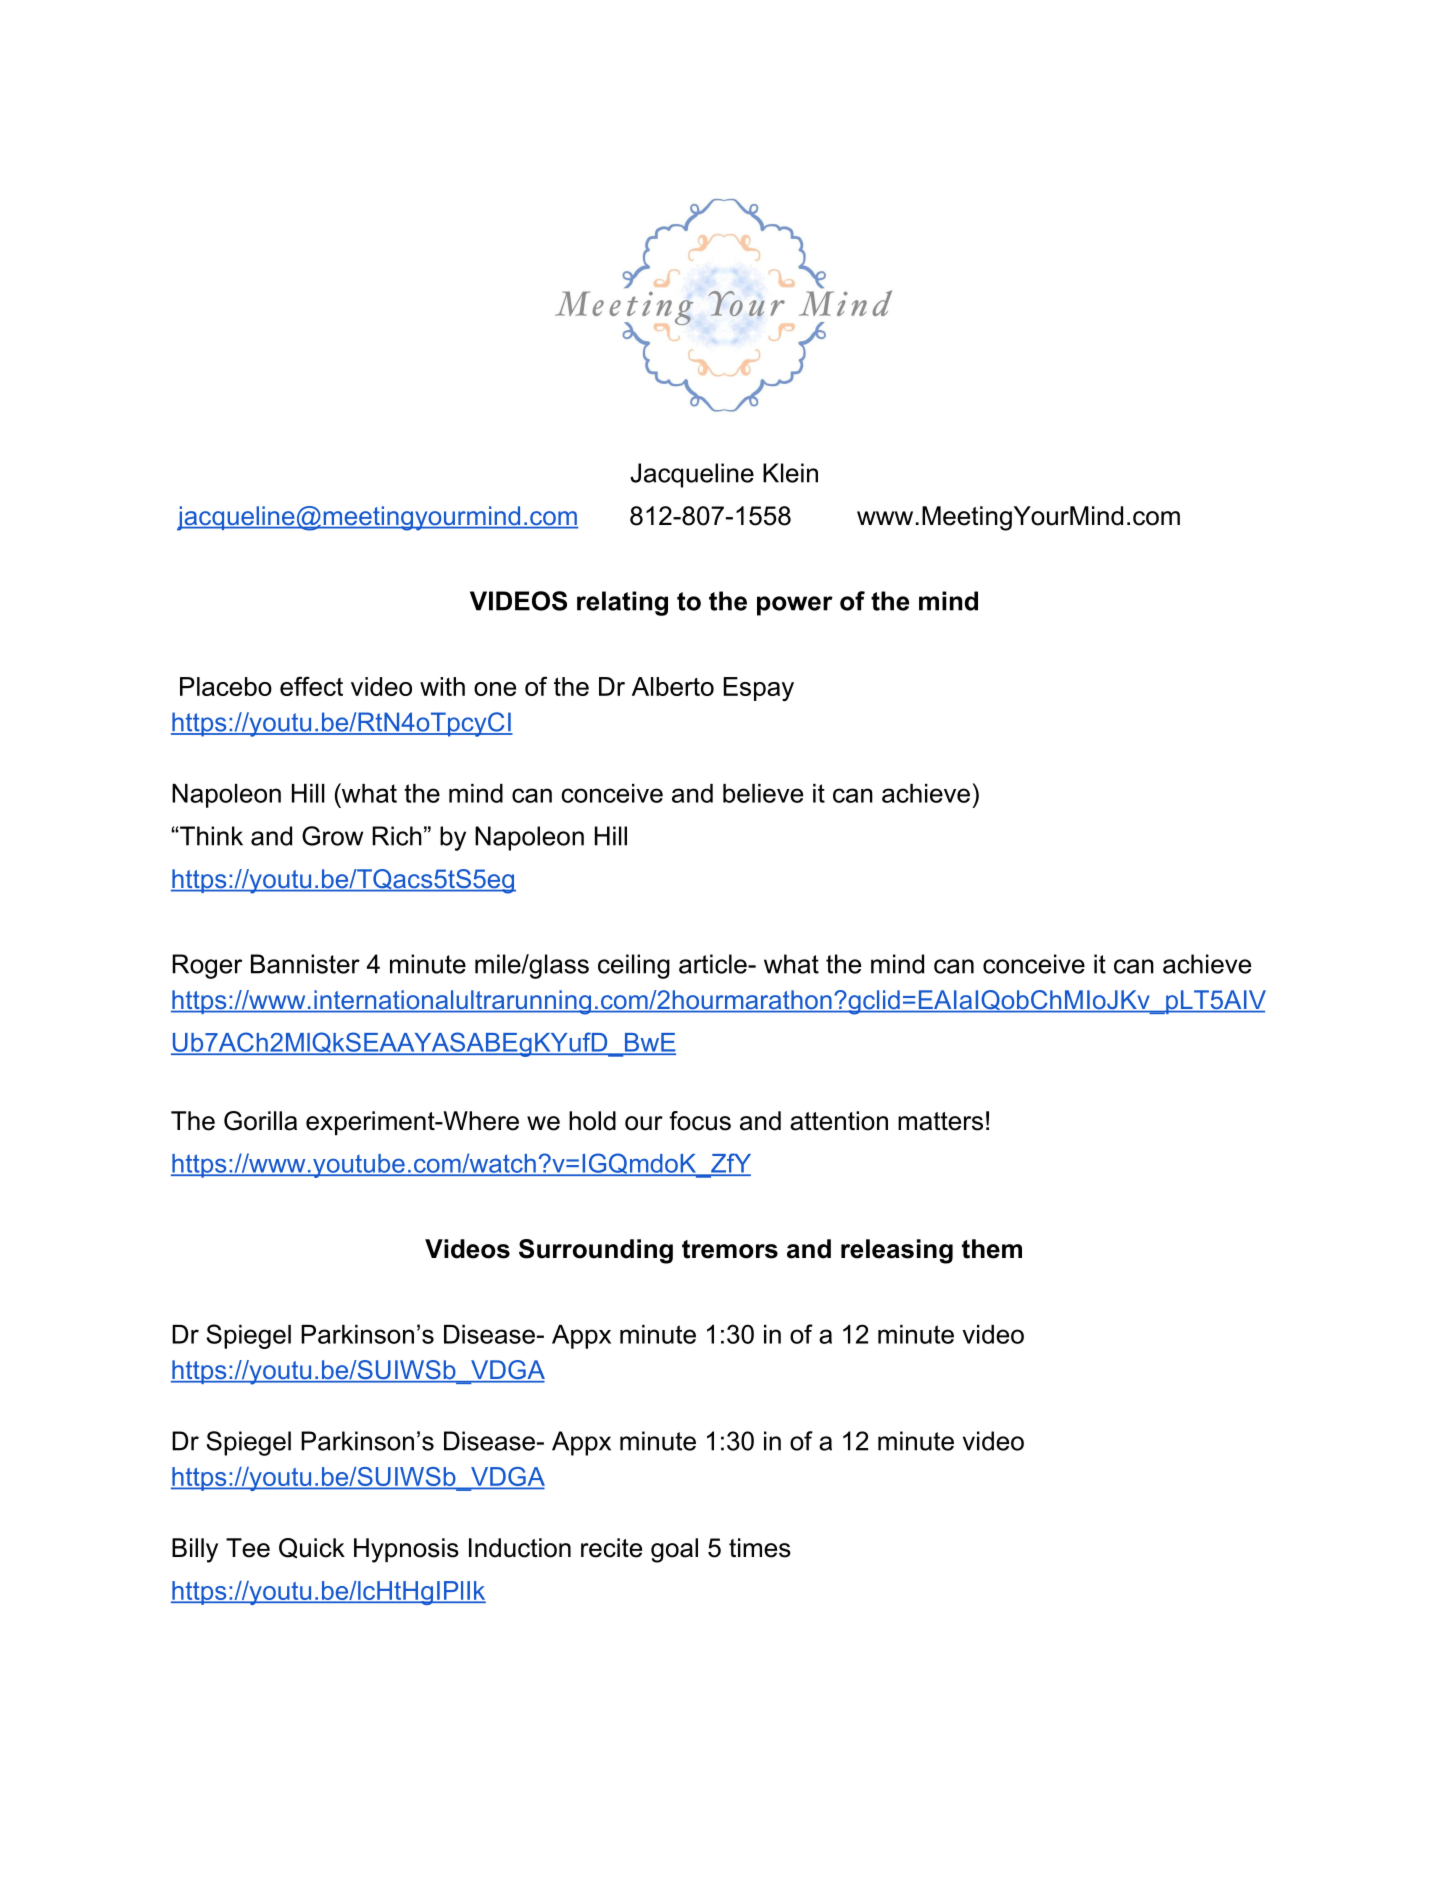  Describe the element at coordinates (305, 964) in the page. I see `Bannister` at that location.
